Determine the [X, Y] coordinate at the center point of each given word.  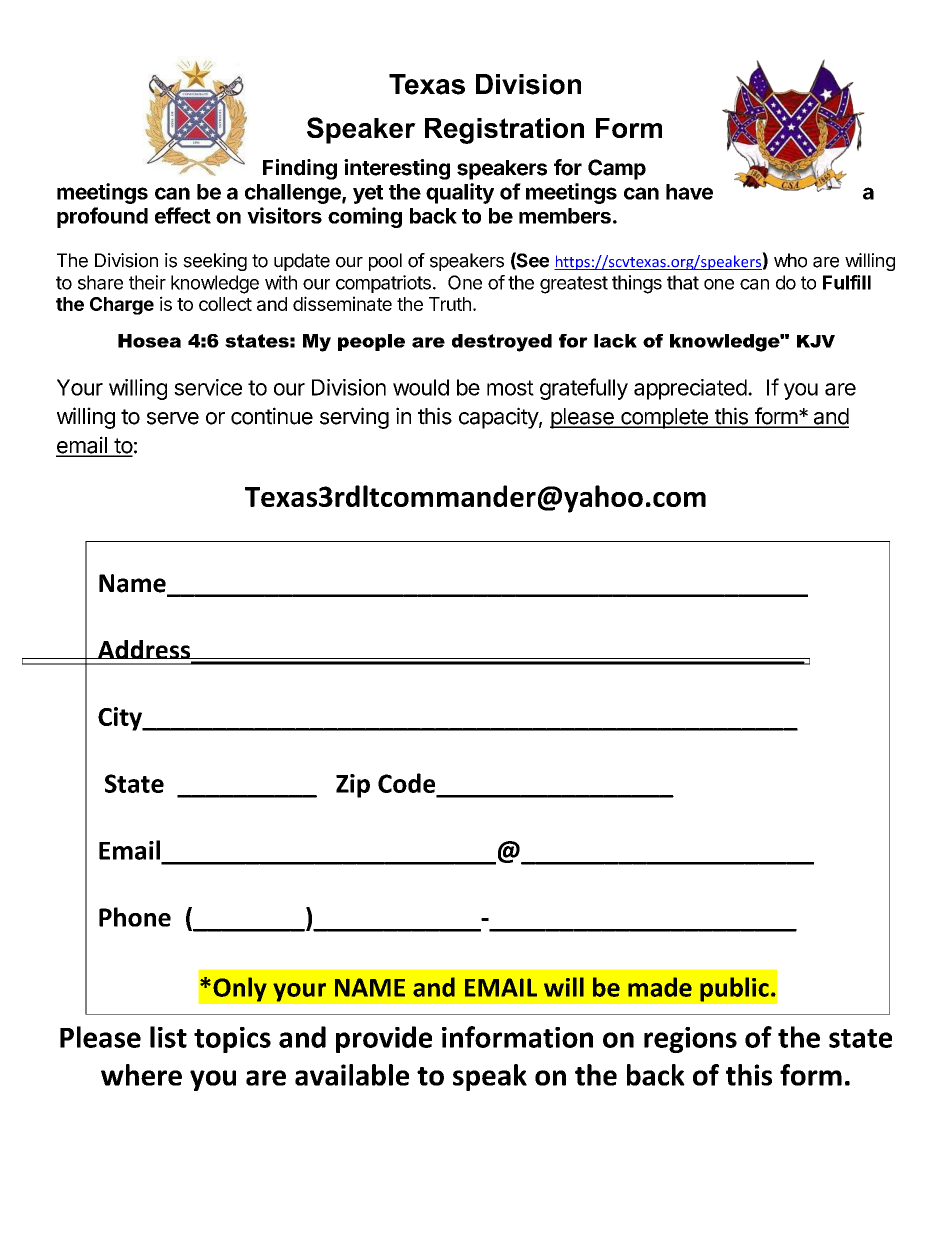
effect [183, 215]
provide [384, 1039]
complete [664, 418]
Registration [504, 131]
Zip [353, 786]
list [168, 1037]
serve [173, 418]
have [689, 192]
